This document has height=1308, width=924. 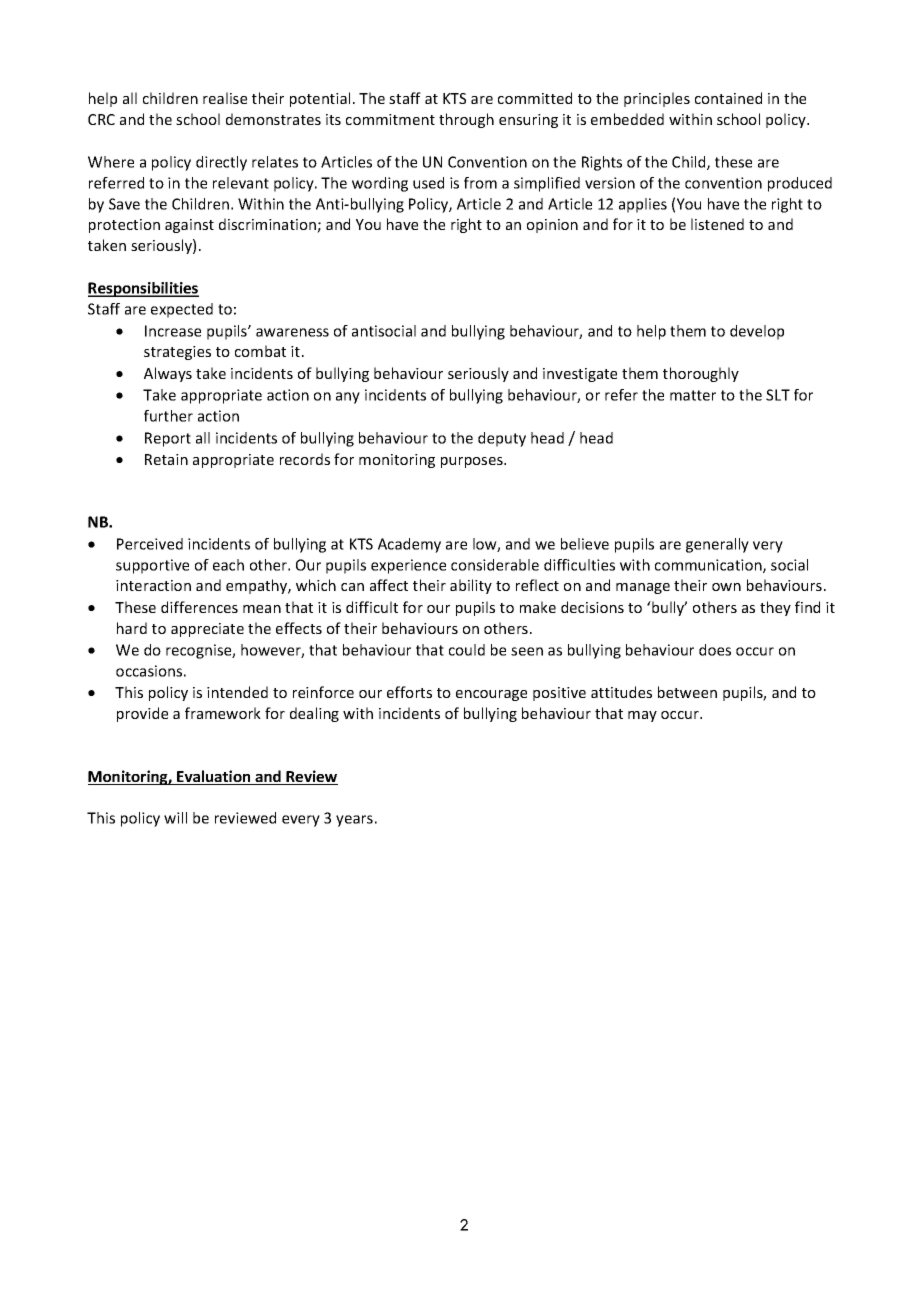 What do you see at coordinates (552, 226) in the document?
I see `opinion` at bounding box center [552, 226].
